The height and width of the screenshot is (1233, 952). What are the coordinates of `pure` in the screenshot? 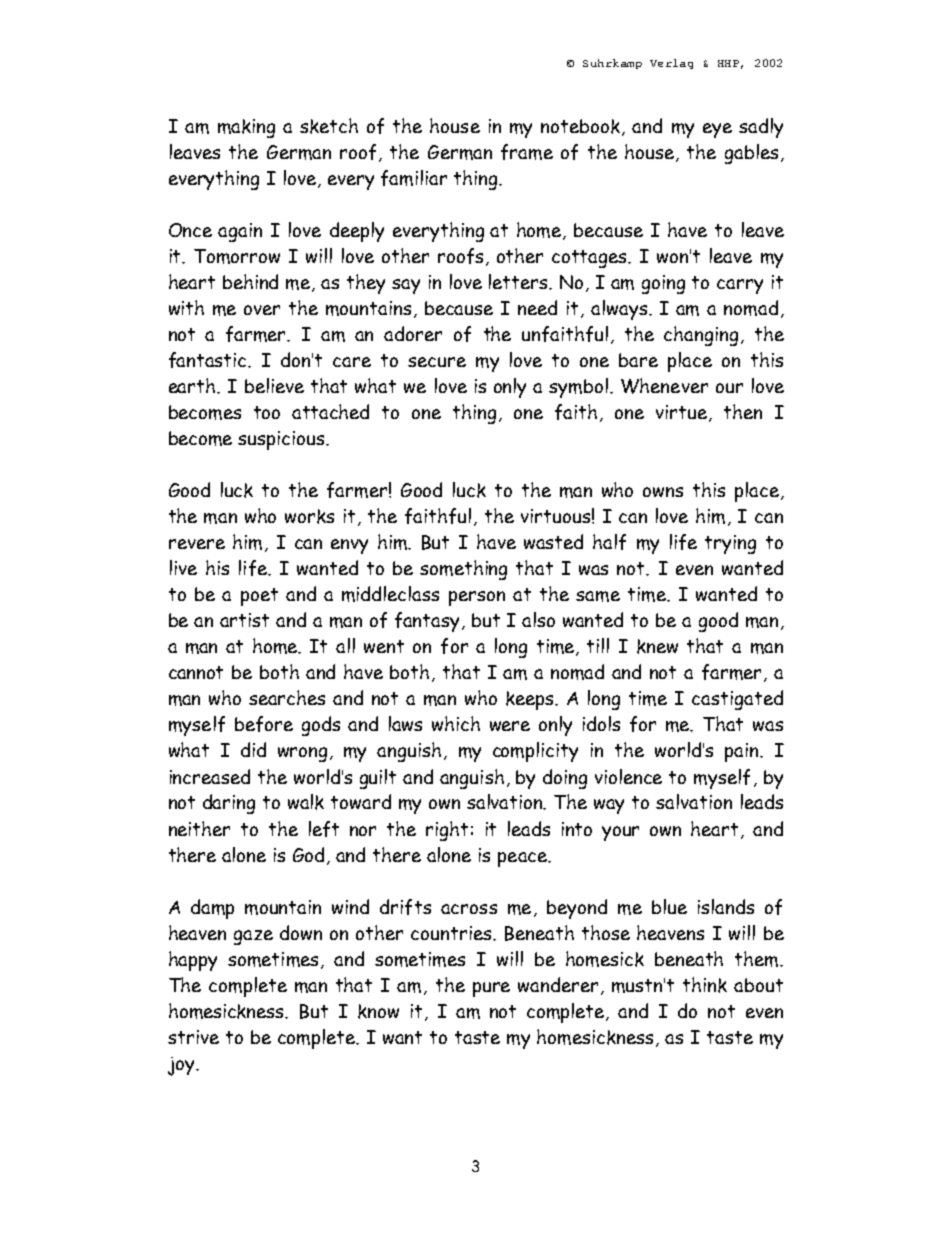 It's located at (491, 989).
